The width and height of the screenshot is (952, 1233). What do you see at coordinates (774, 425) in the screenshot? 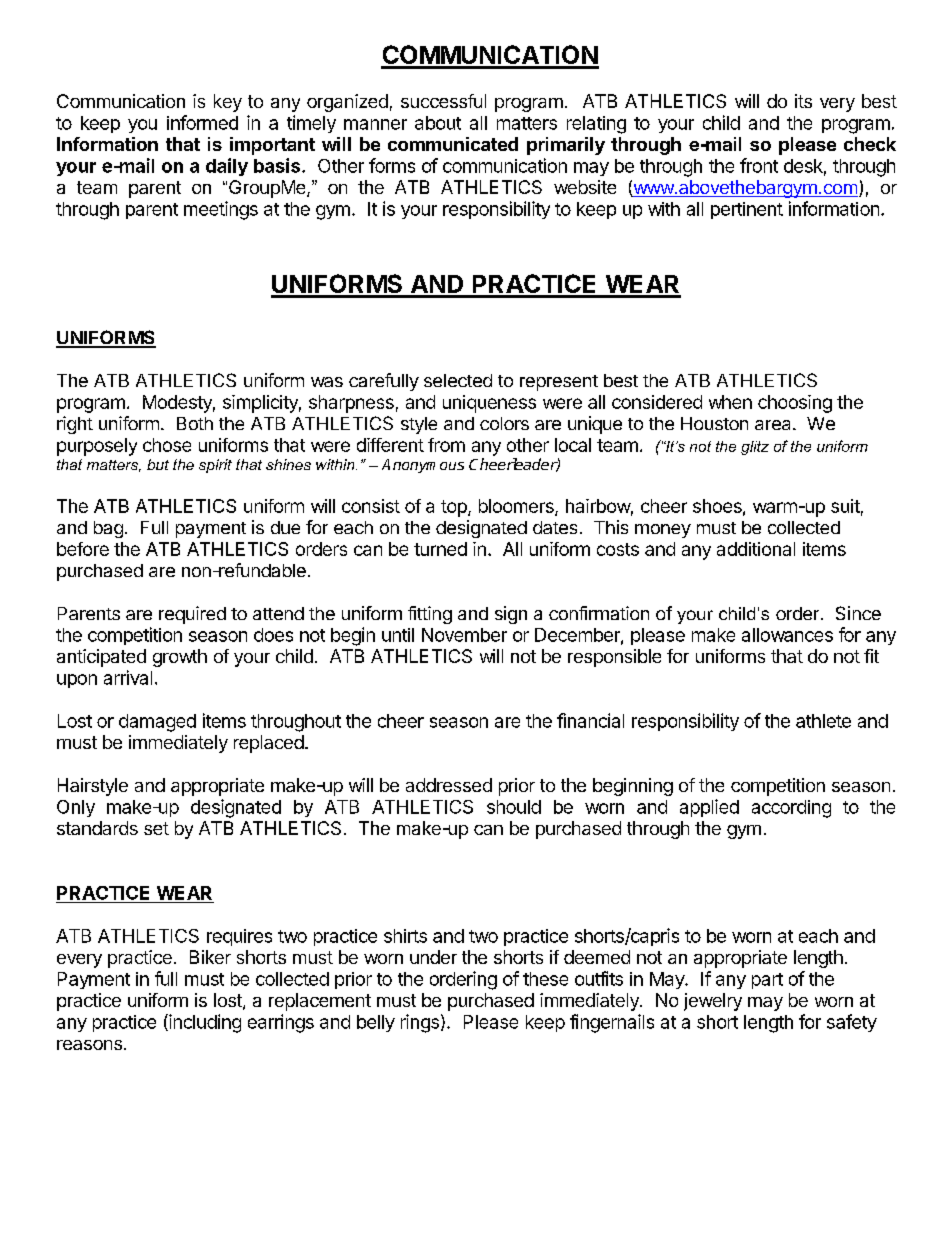
I see `area` at bounding box center [774, 425].
